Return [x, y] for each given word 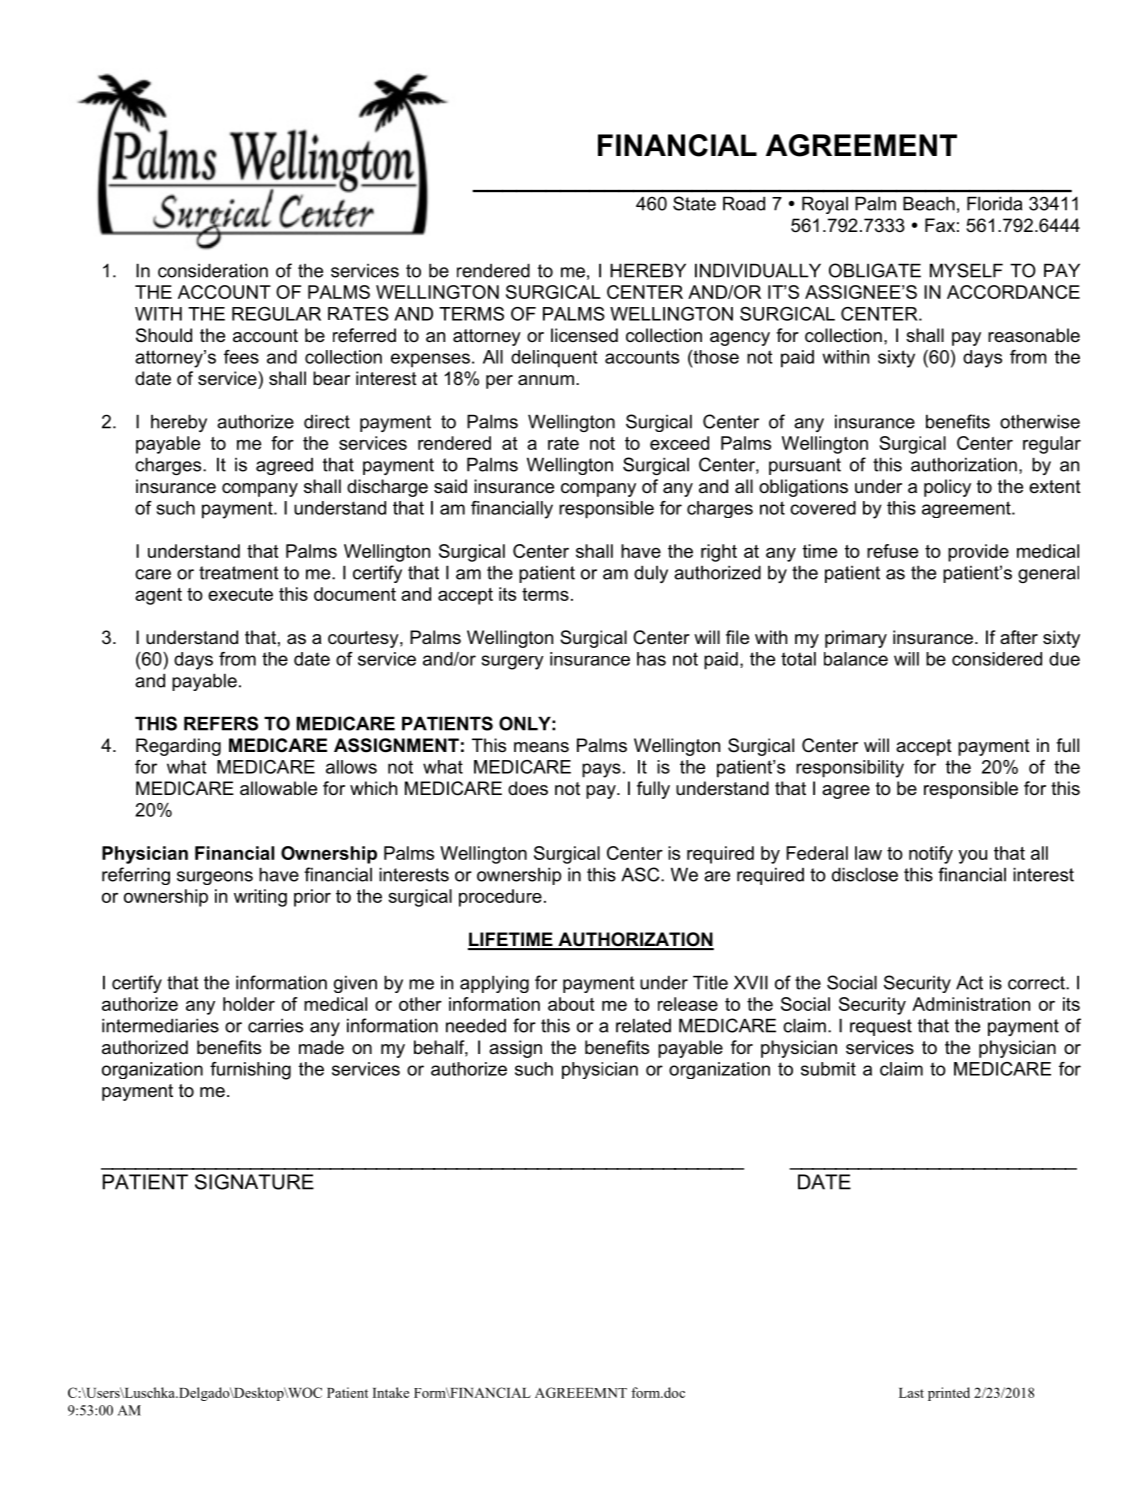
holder [249, 1004]
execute [240, 594]
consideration [213, 270]
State [694, 203]
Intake [391, 1392]
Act [969, 982]
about [571, 1004]
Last [911, 1393]
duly [651, 574]
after [1019, 637]
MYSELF [966, 270]
